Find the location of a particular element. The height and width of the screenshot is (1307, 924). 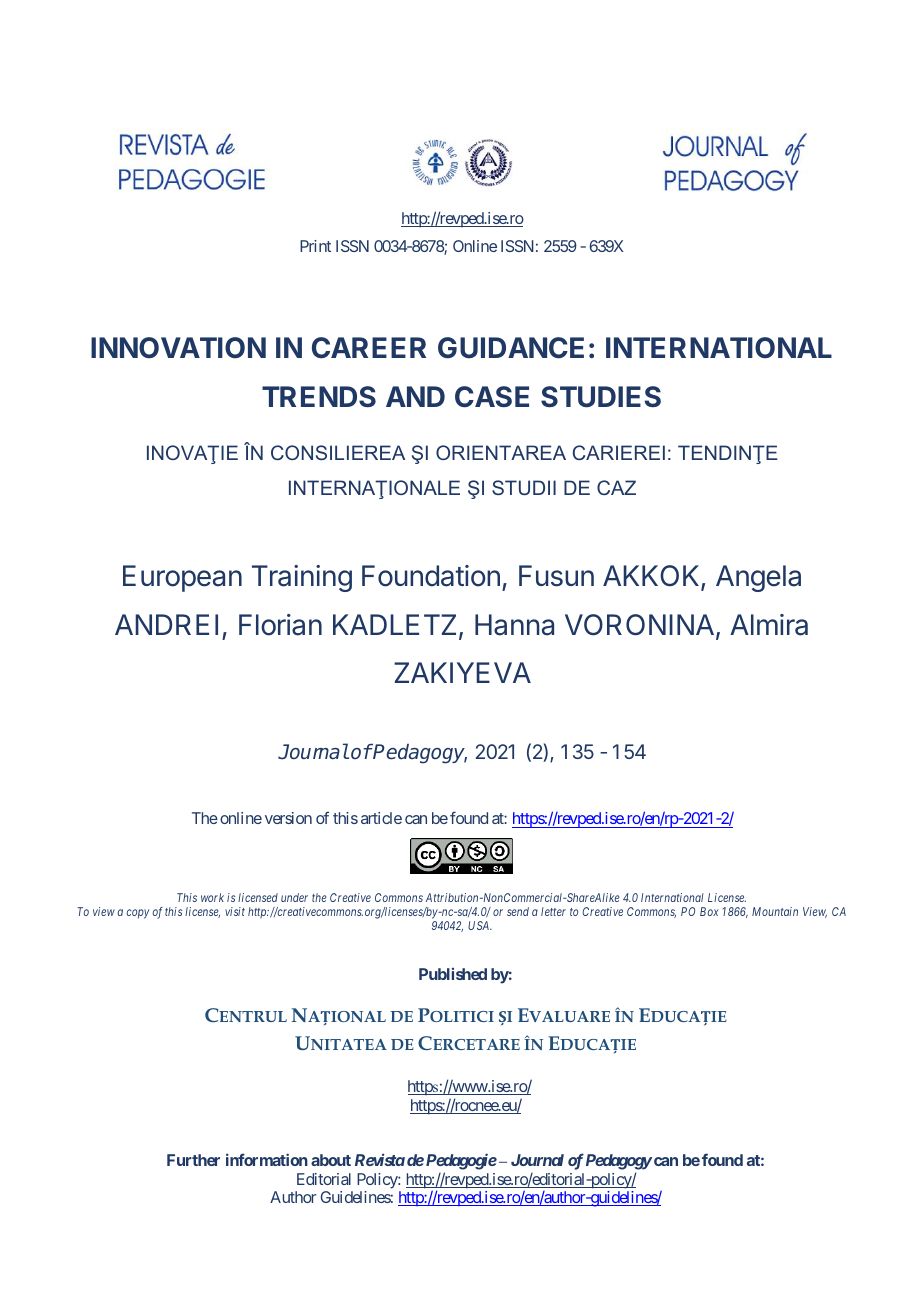

Angela is located at coordinates (758, 578).
